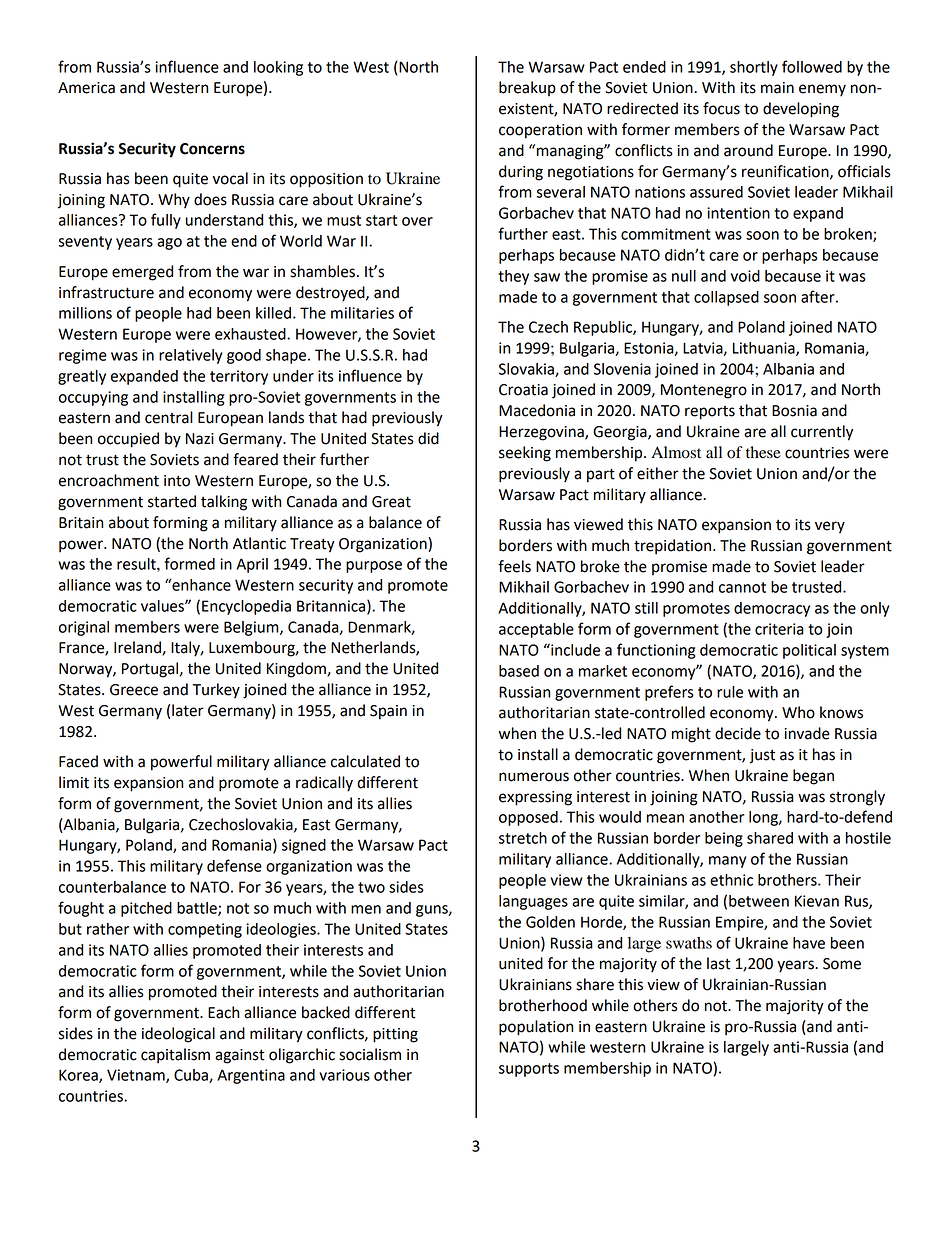  I want to click on main, so click(777, 88).
